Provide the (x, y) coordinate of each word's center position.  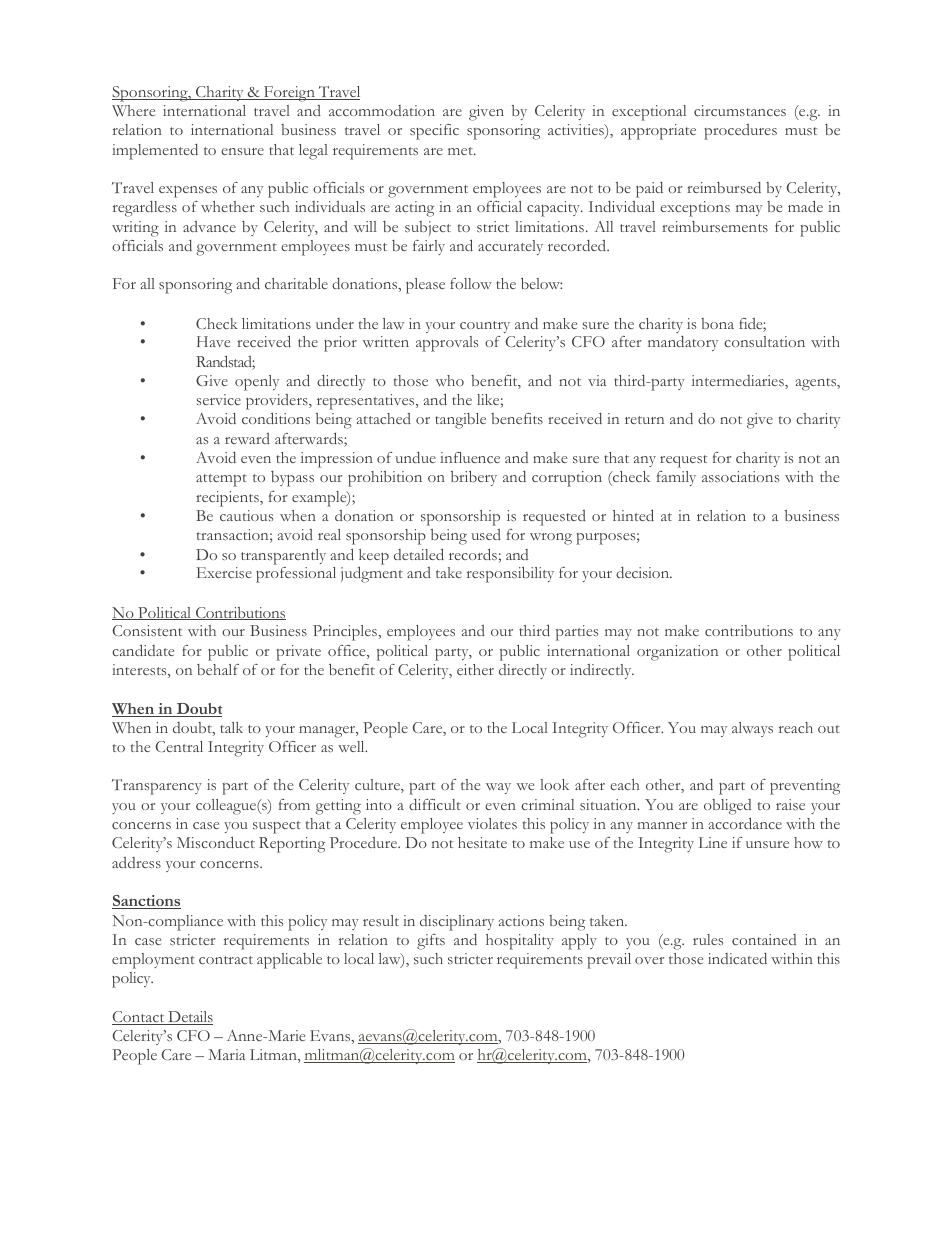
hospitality (520, 942)
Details (189, 1018)
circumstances (740, 110)
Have (213, 341)
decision (644, 572)
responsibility (510, 575)
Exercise (224, 572)
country (485, 327)
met (461, 151)
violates (492, 823)
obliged (727, 807)
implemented (155, 152)
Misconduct (216, 842)
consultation (764, 341)
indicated (737, 958)
